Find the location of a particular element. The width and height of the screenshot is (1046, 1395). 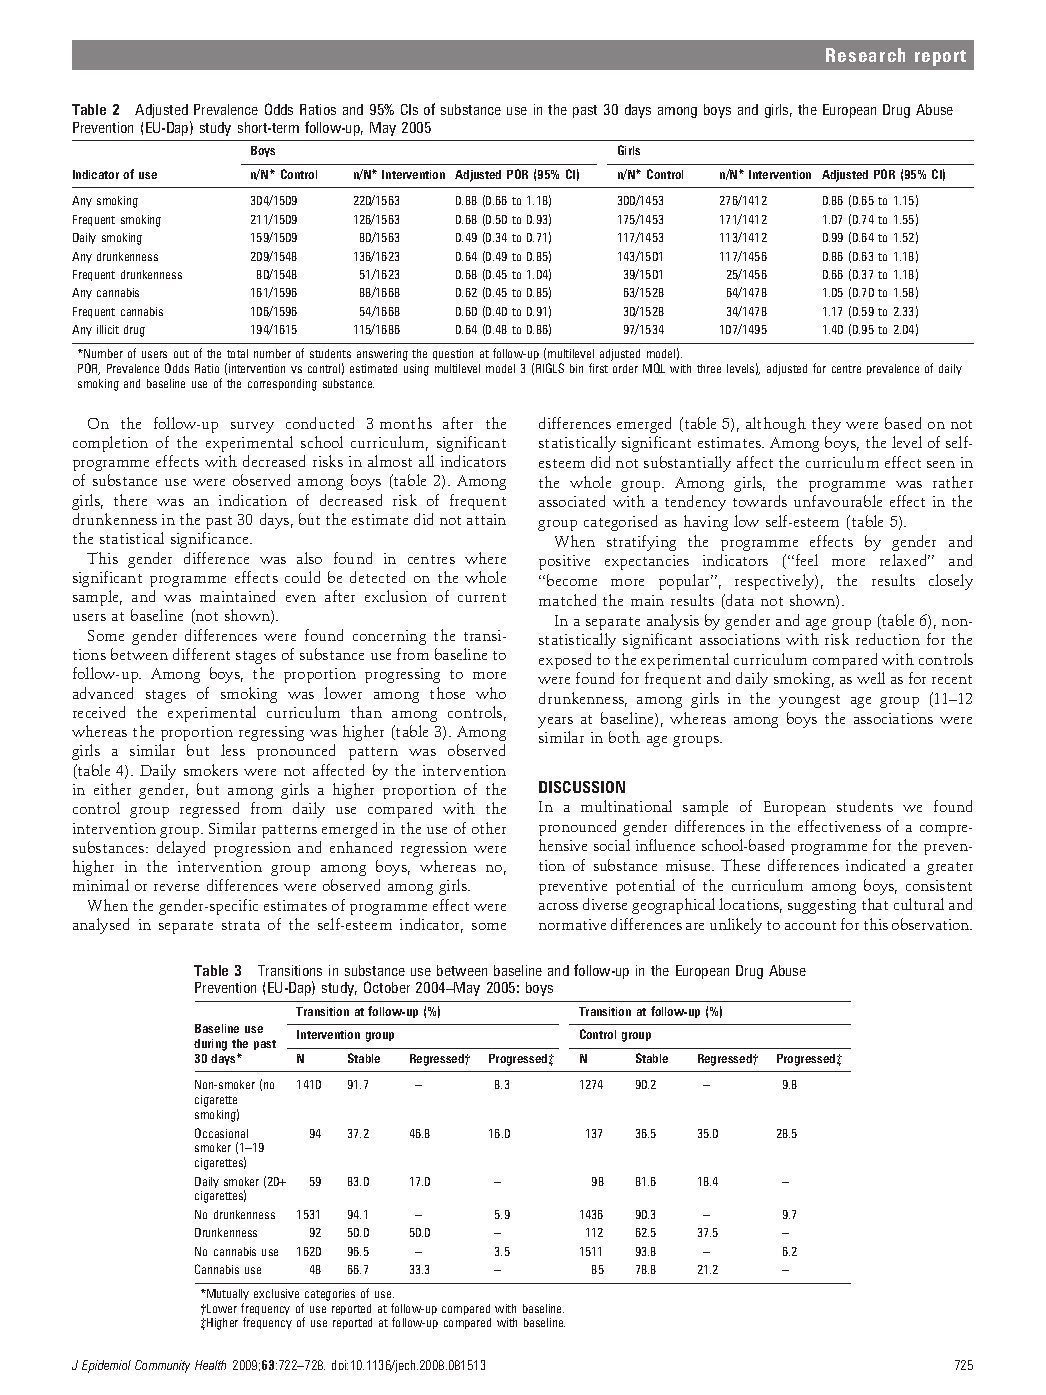

significance is located at coordinates (211, 540).
